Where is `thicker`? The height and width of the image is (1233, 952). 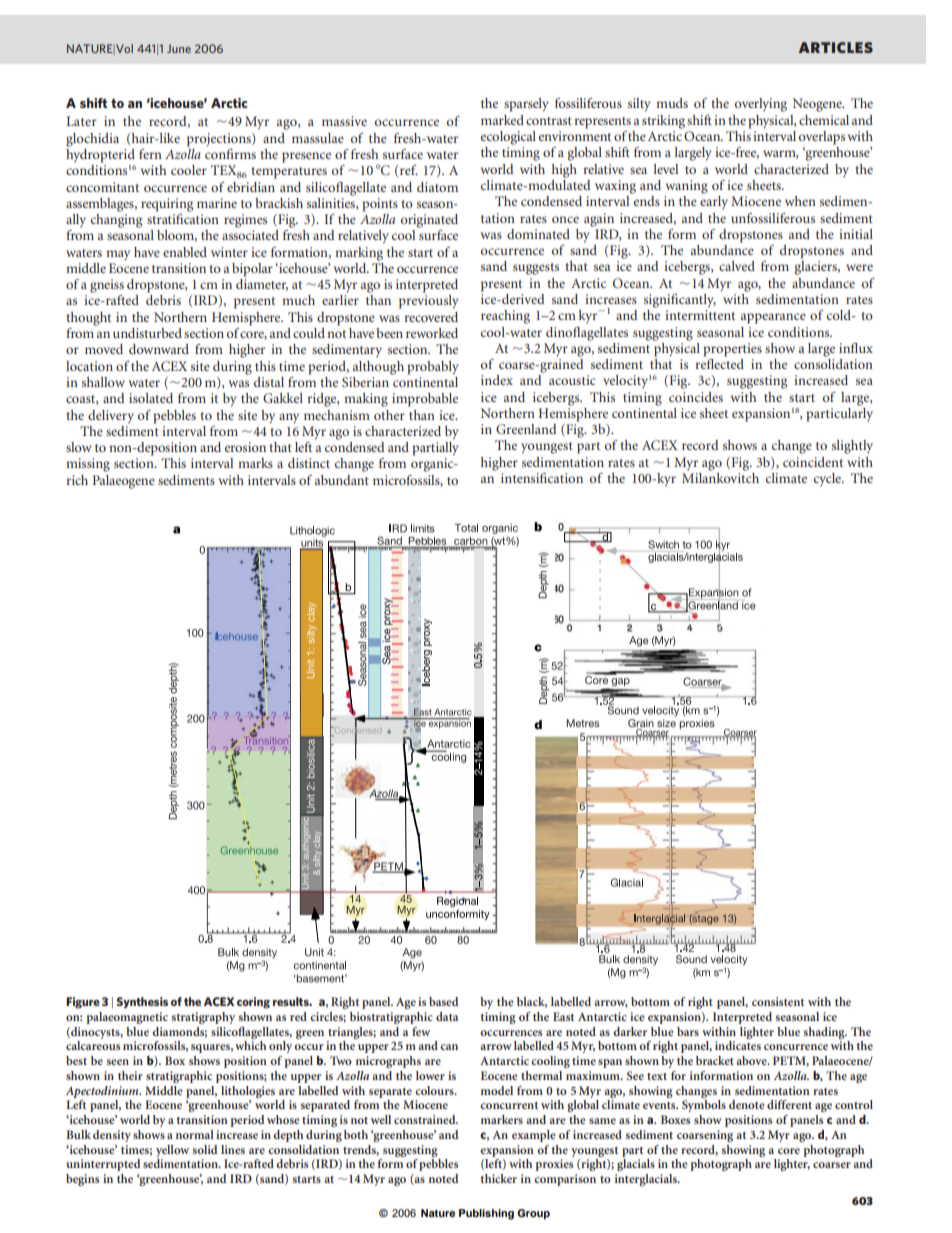
thicker is located at coordinates (498, 1178).
